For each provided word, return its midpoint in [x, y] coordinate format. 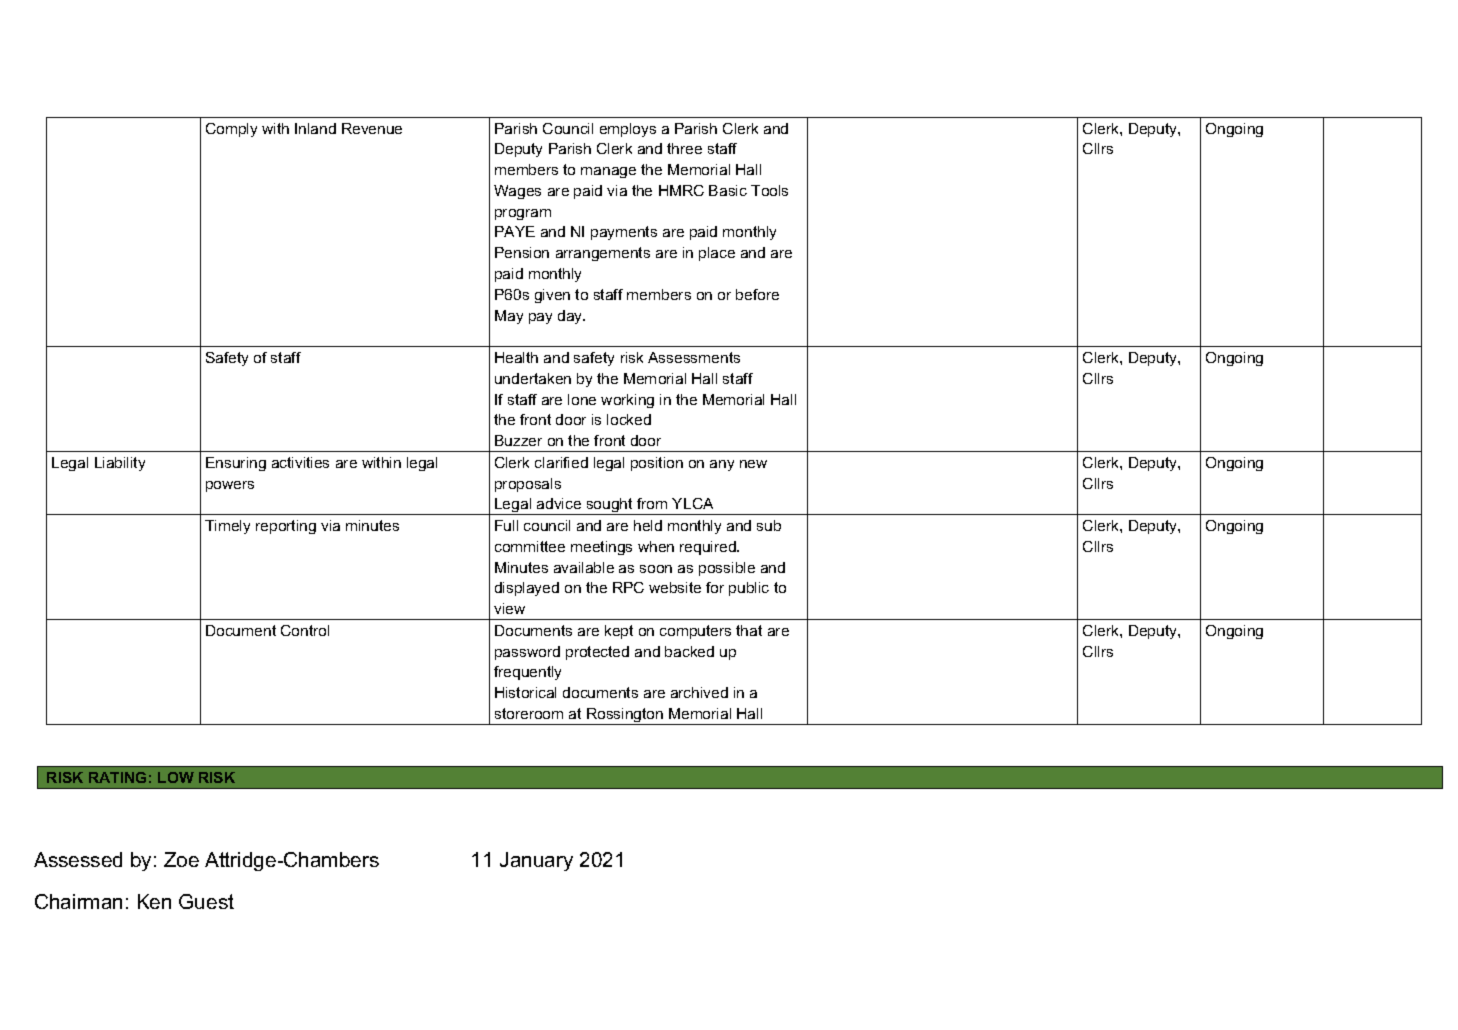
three [684, 148]
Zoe [181, 859]
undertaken [533, 378]
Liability [120, 464]
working [627, 401]
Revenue [372, 128]
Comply [231, 130]
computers [695, 632]
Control [305, 630]
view [509, 608]
